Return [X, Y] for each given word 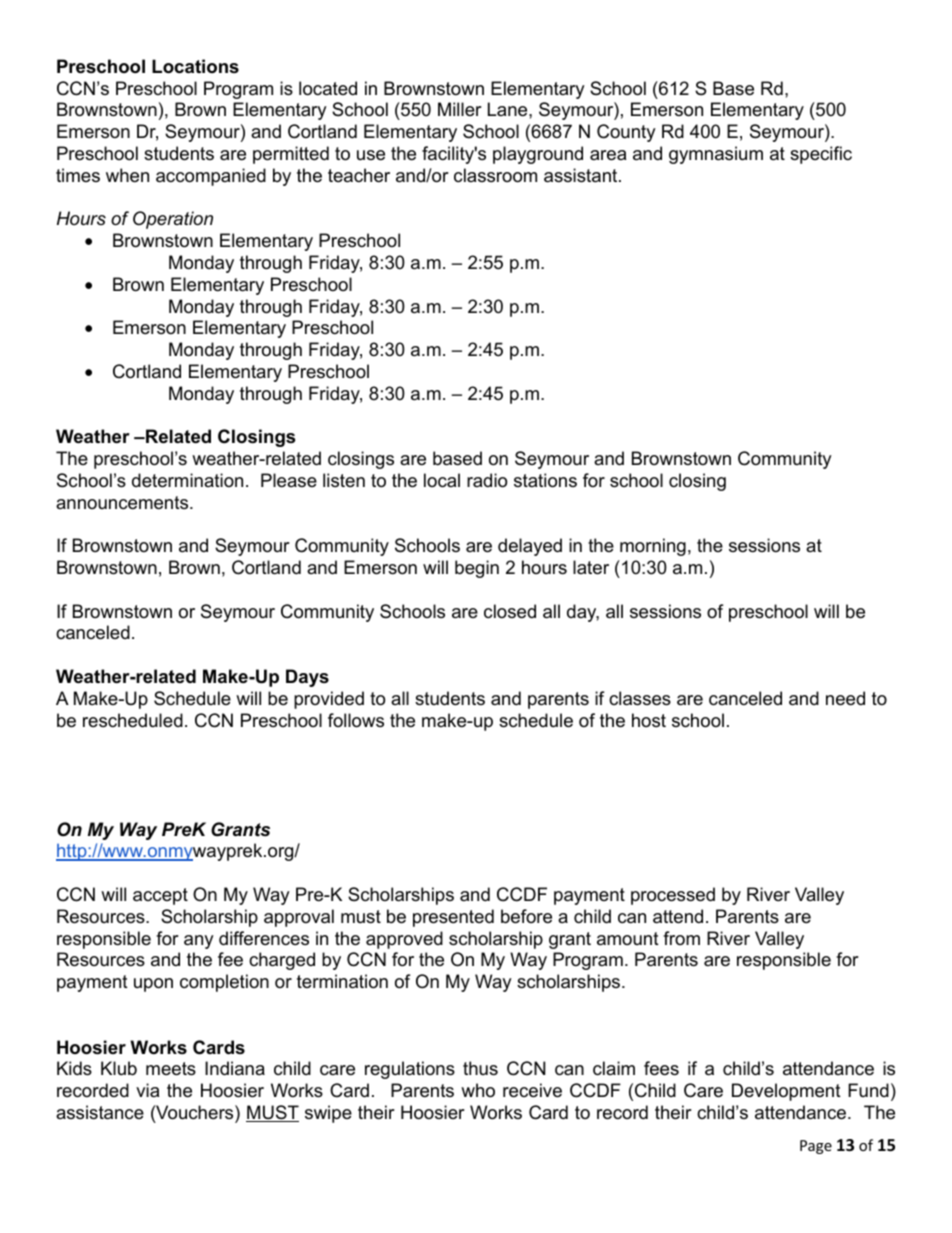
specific [821, 155]
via [147, 1090]
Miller [460, 109]
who [478, 1090]
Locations [195, 66]
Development [786, 1092]
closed [510, 611]
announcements [123, 503]
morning [653, 547]
